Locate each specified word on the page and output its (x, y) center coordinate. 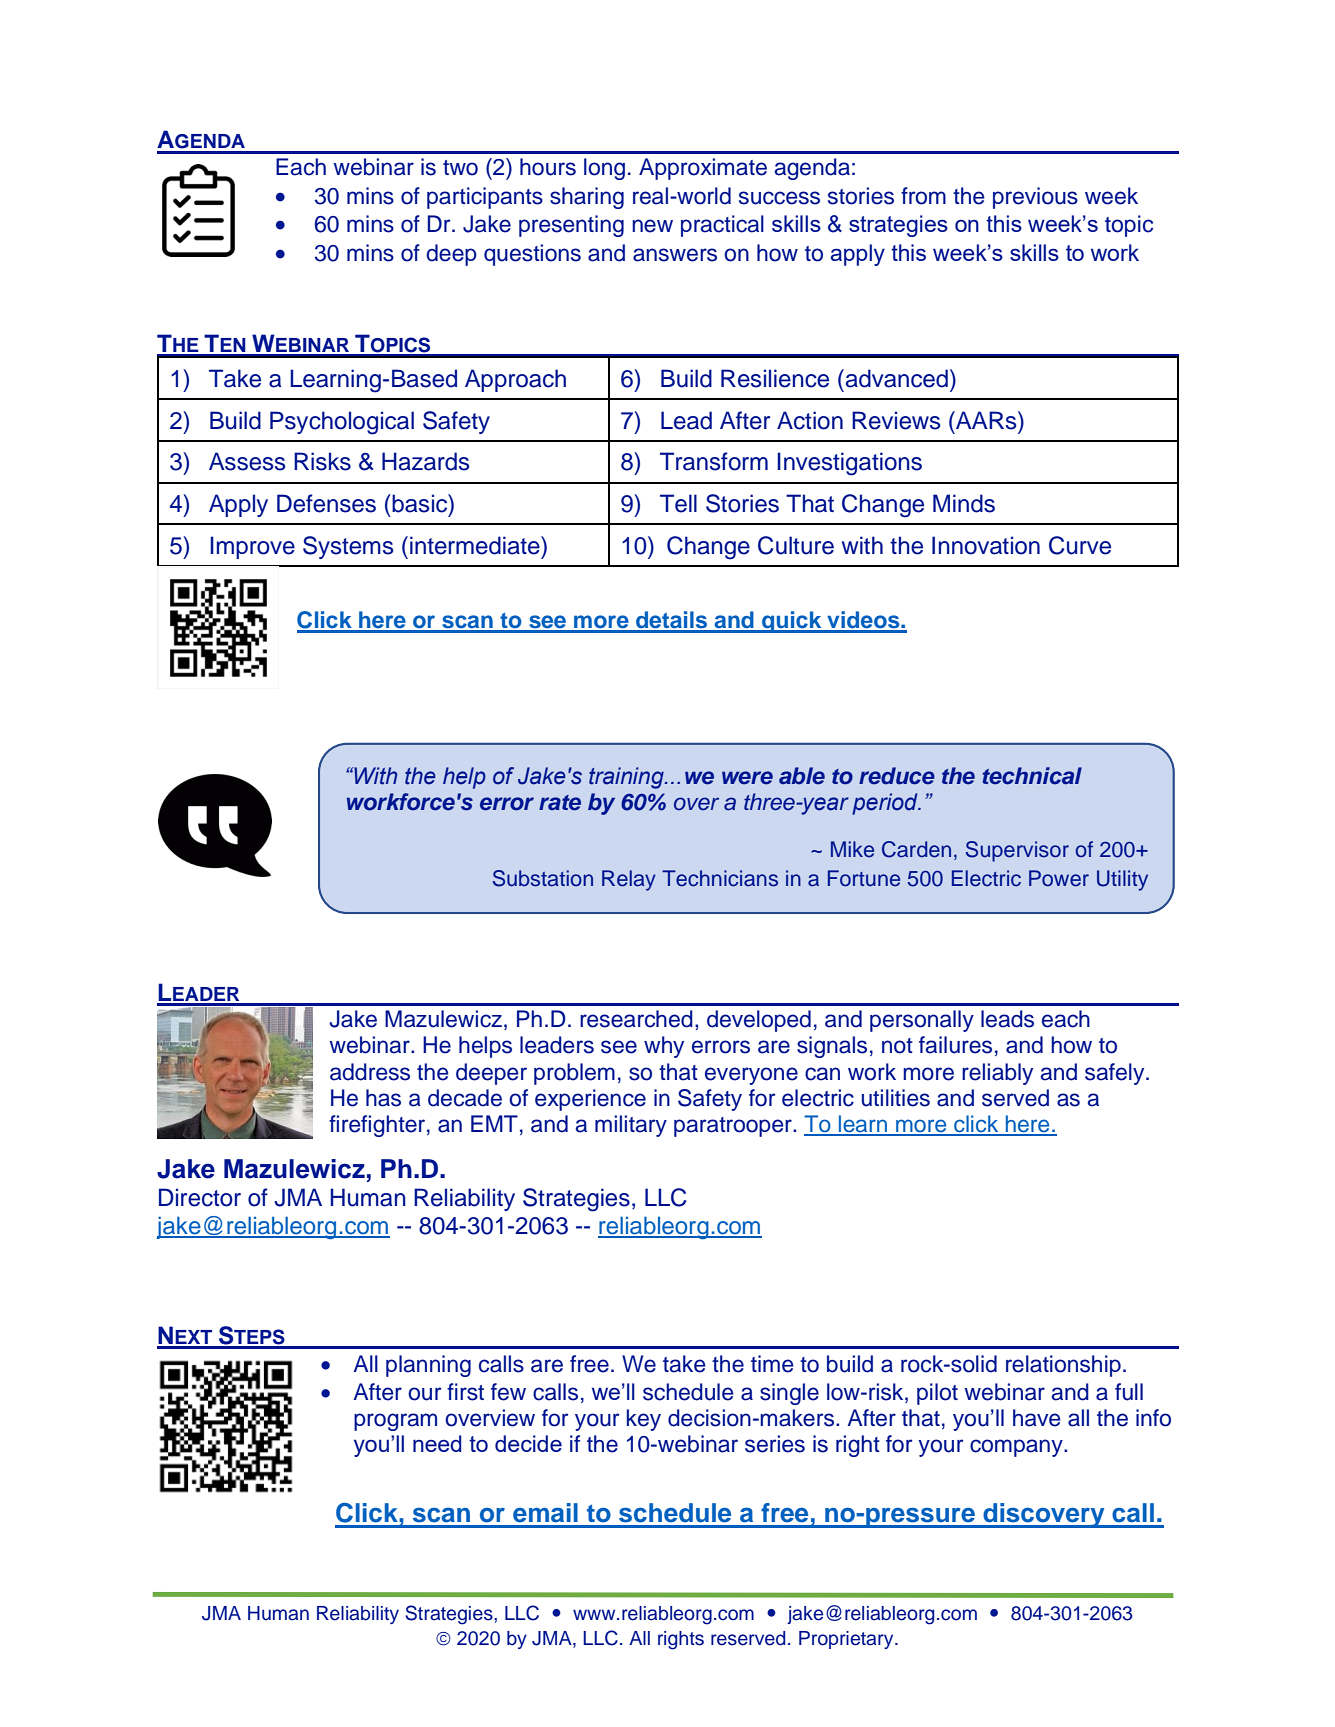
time (772, 1364)
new (652, 226)
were (747, 778)
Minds (964, 503)
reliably (997, 1074)
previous (1035, 198)
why (664, 1047)
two (460, 168)
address (370, 1072)
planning (428, 1366)
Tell (678, 503)
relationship (1063, 1366)
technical (1032, 776)
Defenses (326, 503)
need (437, 1443)
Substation (543, 878)
